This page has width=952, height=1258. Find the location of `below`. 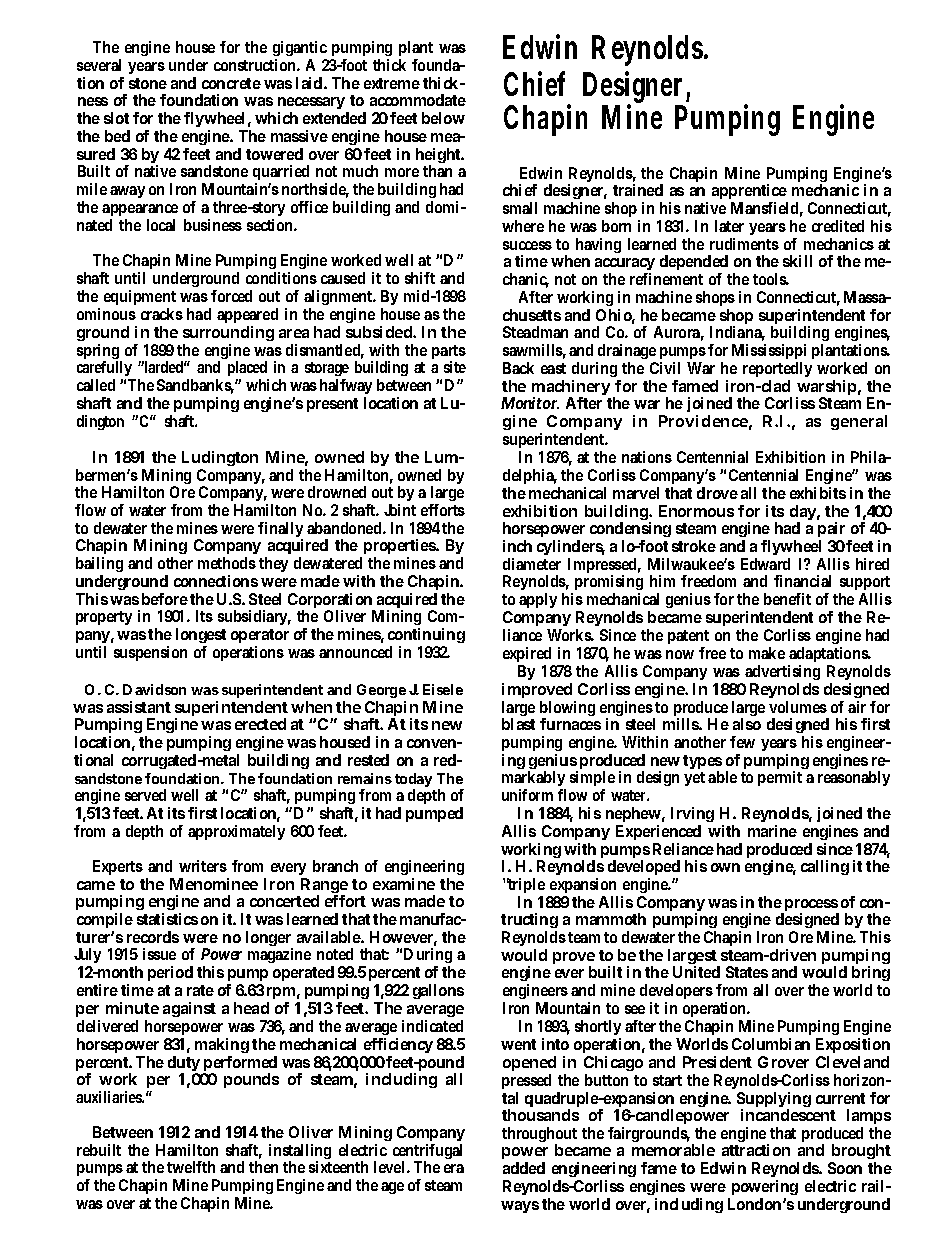

below is located at coordinates (443, 118).
